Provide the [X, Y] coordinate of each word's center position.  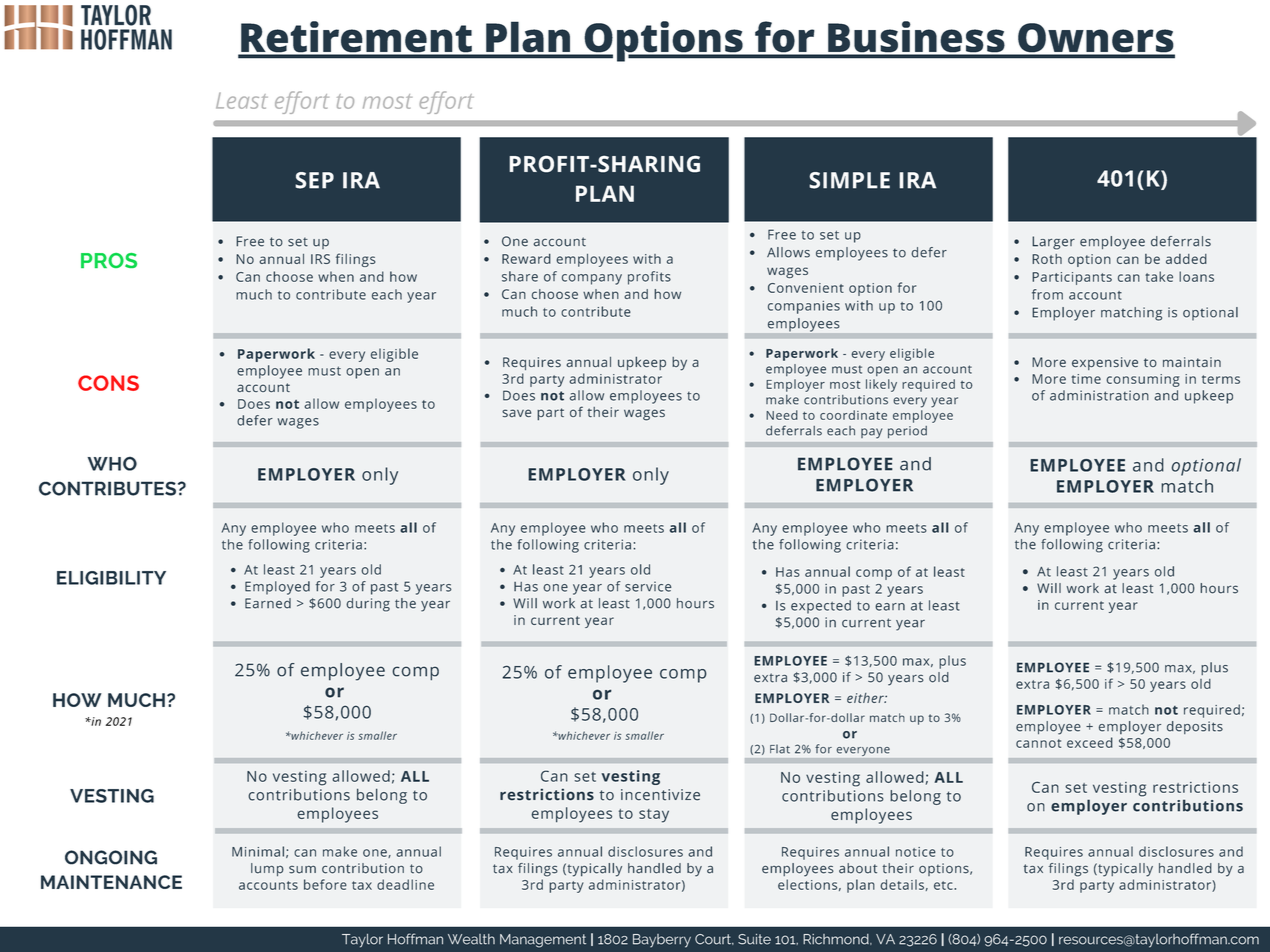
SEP [314, 180]
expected [821, 607]
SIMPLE [849, 180]
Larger [1053, 243]
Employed [277, 588]
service [648, 586]
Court [714, 939]
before [325, 884]
